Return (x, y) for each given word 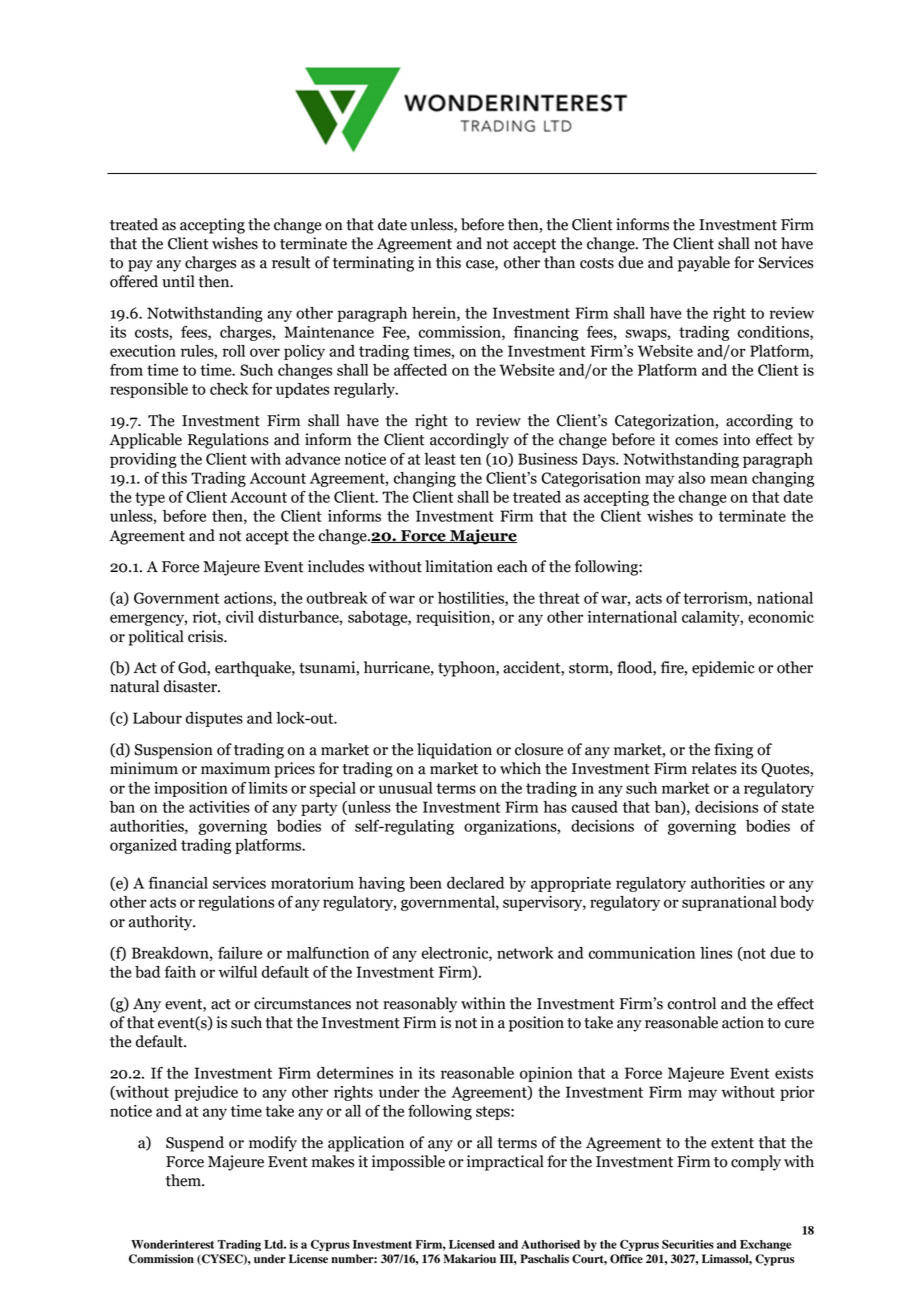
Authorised (550, 1244)
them (184, 1180)
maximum (235, 768)
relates (714, 768)
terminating (373, 264)
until (178, 281)
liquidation (454, 751)
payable (704, 264)
